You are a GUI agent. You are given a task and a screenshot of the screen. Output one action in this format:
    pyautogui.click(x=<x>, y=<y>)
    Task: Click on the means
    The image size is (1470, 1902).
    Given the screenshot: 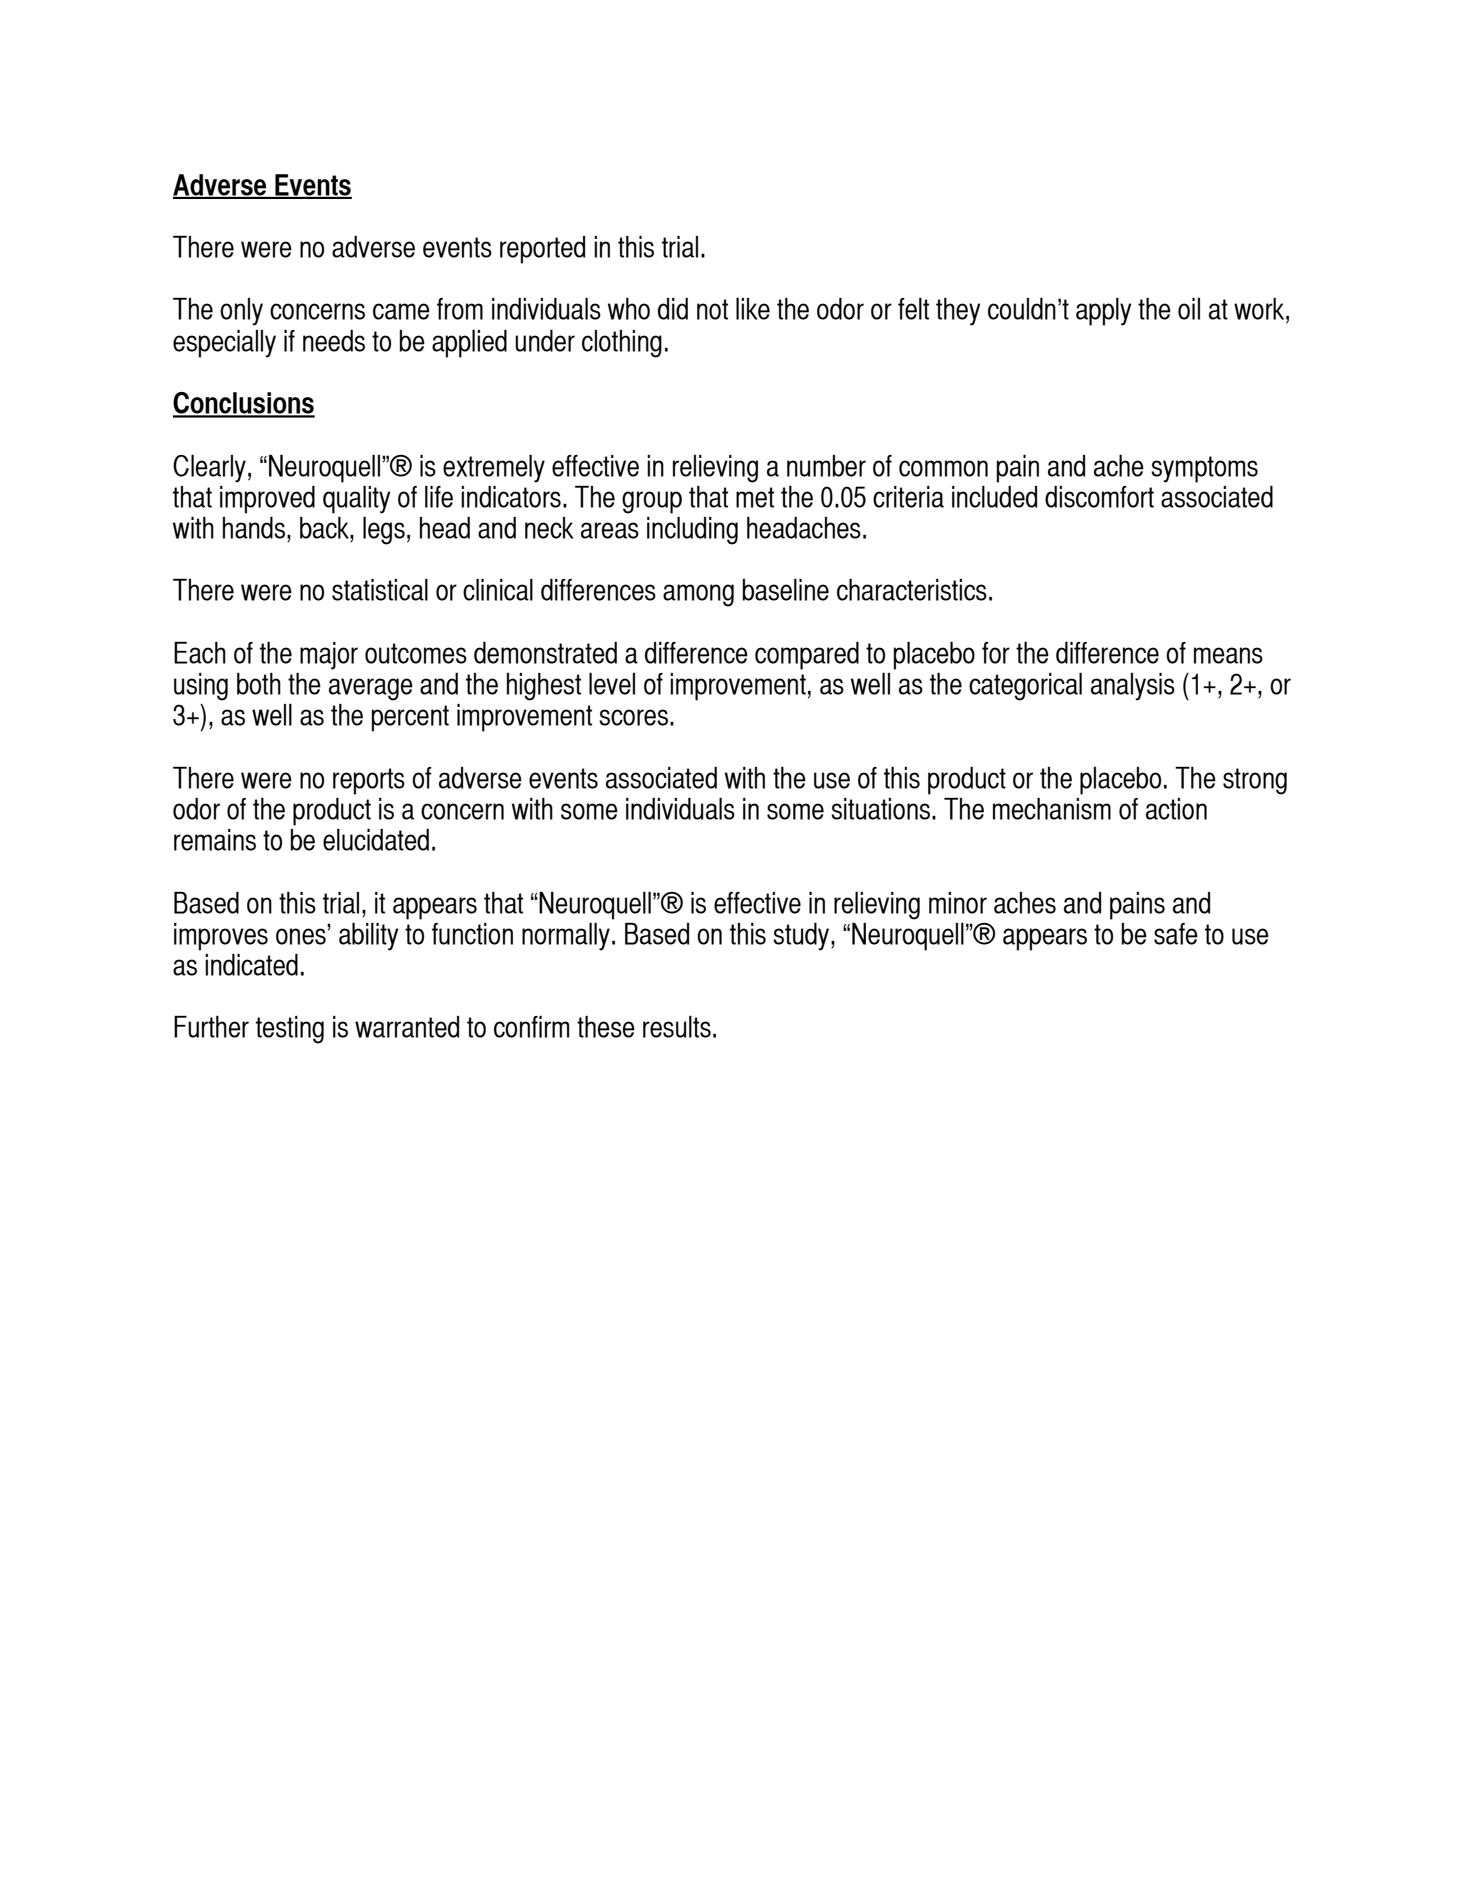 What is the action you would take?
    pyautogui.click(x=1228, y=655)
